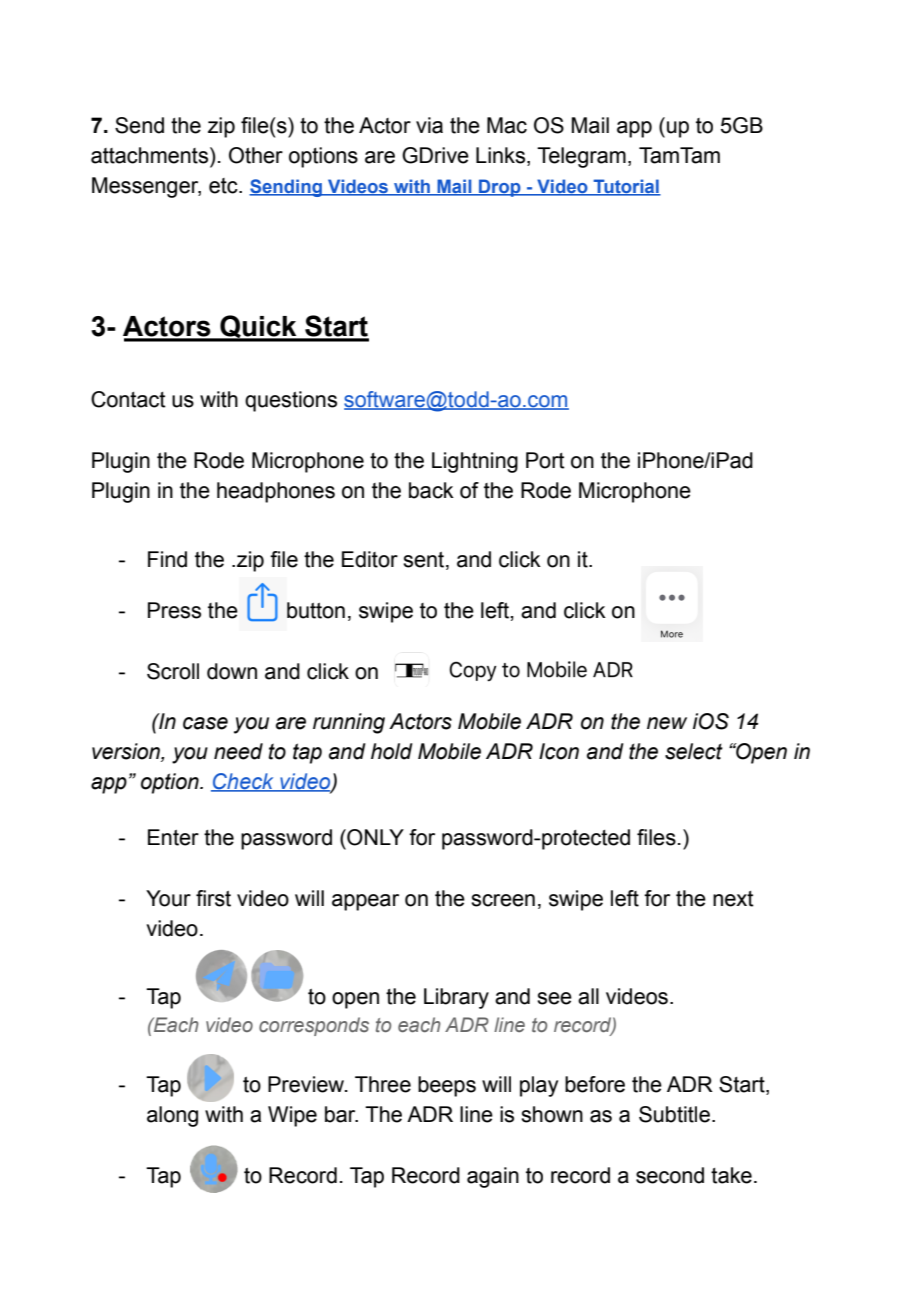 Image resolution: width=924 pixels, height=1307 pixels. I want to click on Tutorial, so click(626, 187).
